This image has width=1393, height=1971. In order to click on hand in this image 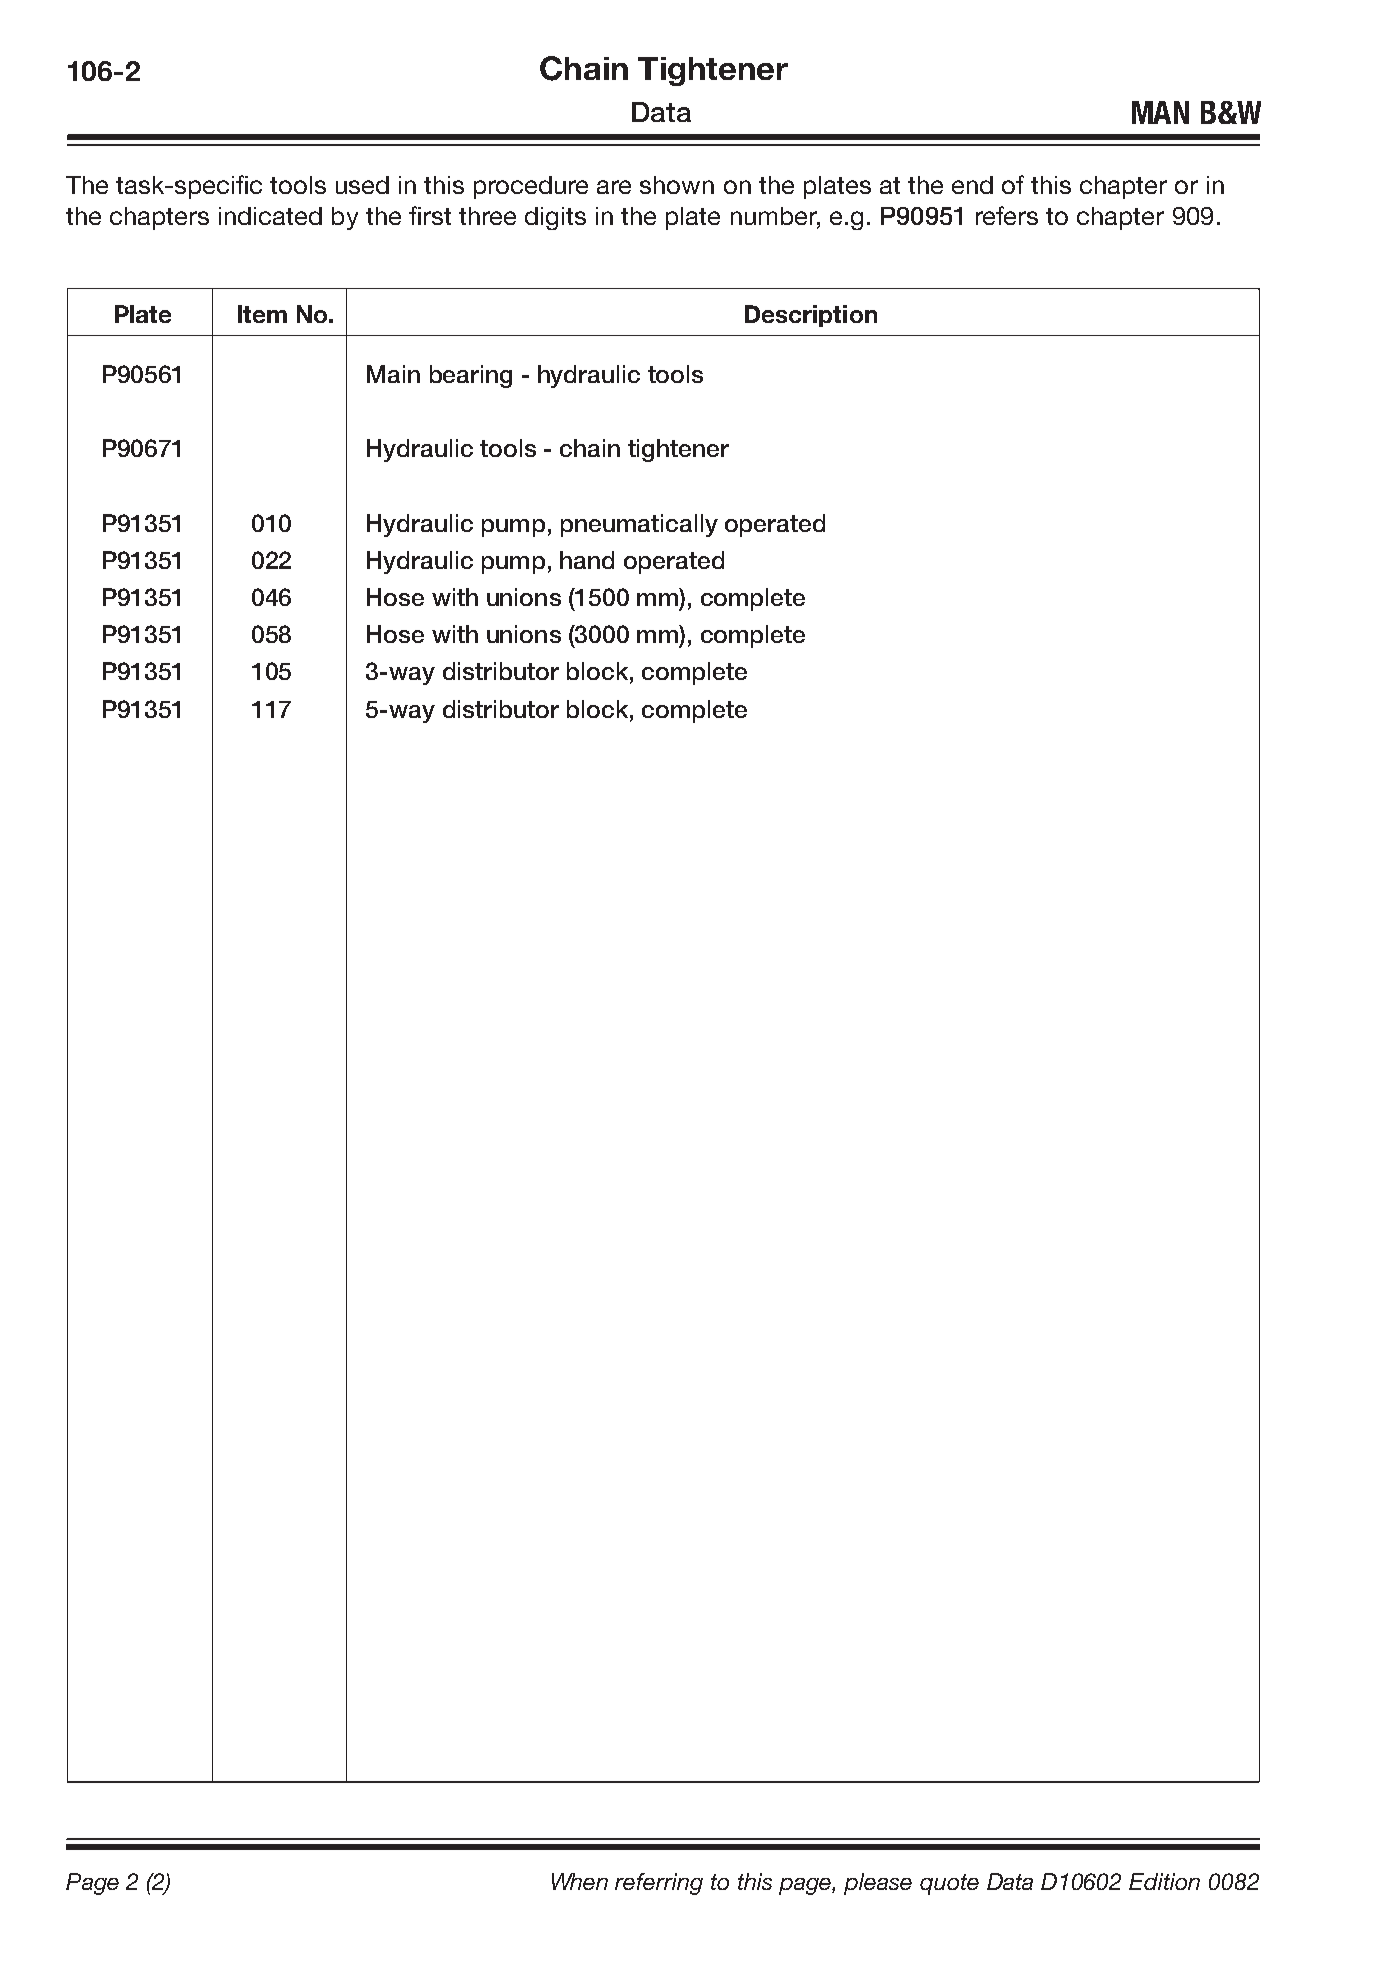, I will do `click(587, 560)`.
